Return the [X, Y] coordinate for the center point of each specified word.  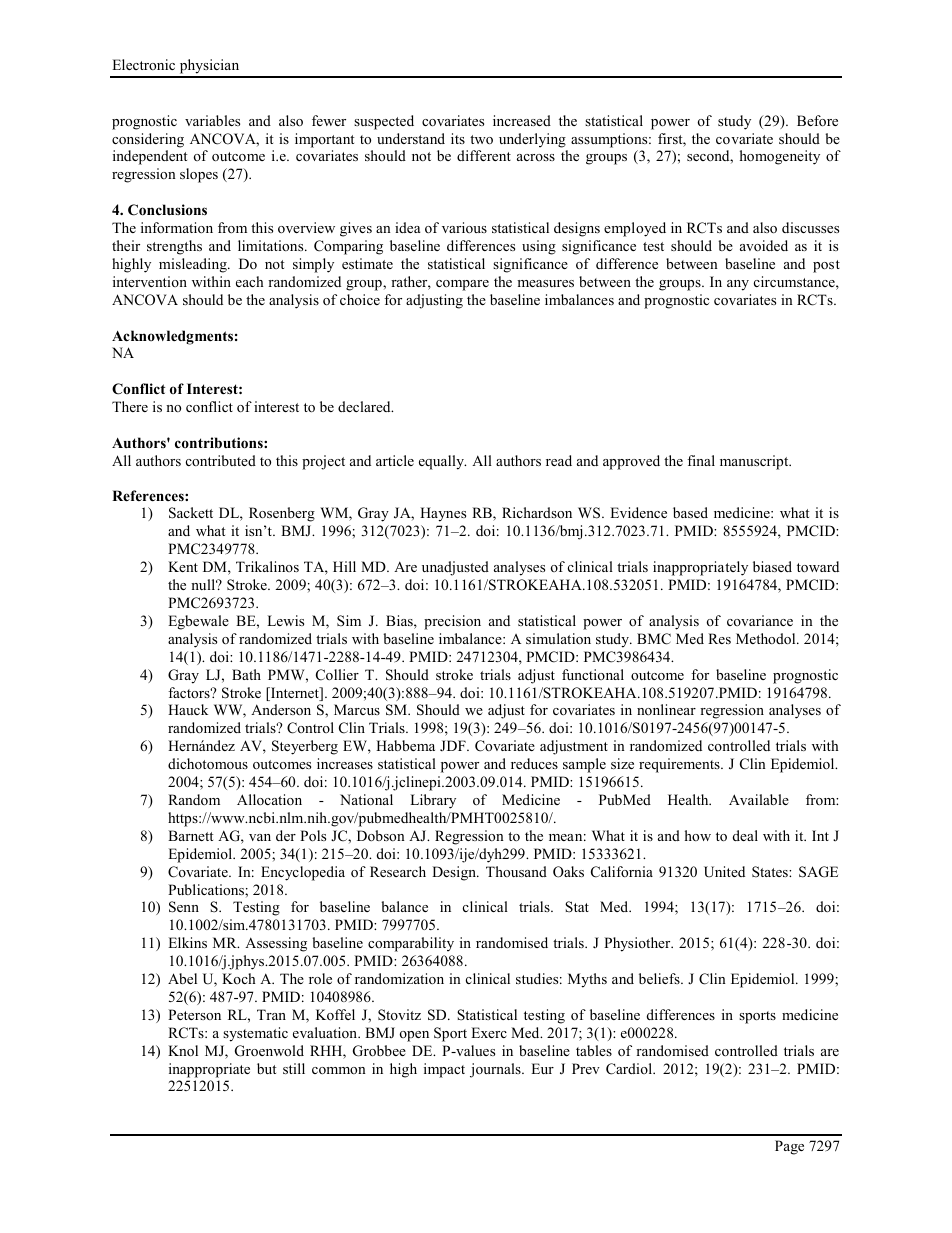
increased [522, 120]
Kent [183, 566]
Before [817, 120]
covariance [760, 620]
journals [496, 1070]
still [294, 1068]
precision [452, 622]
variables [212, 120]
